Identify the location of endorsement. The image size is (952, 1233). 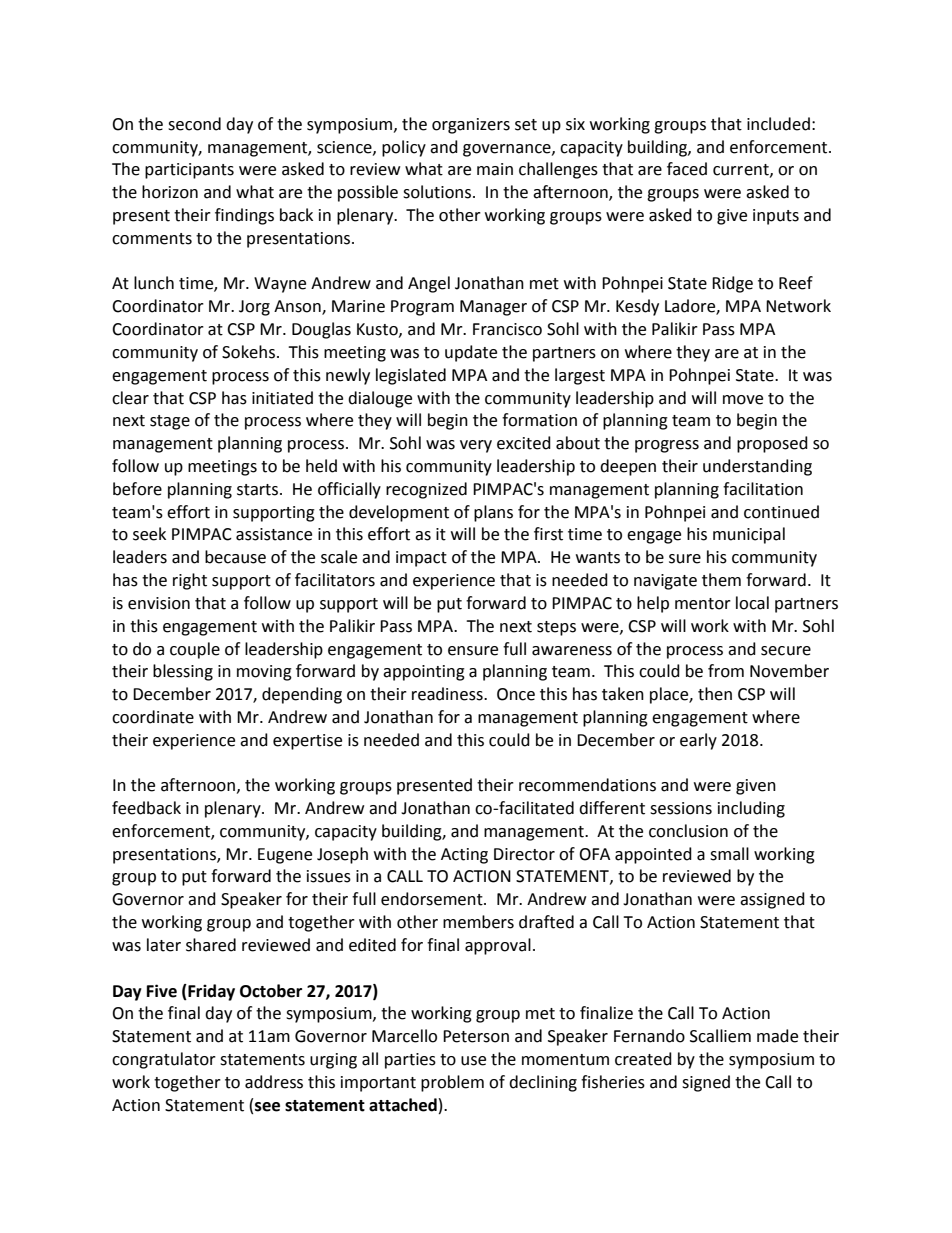
(433, 899).
